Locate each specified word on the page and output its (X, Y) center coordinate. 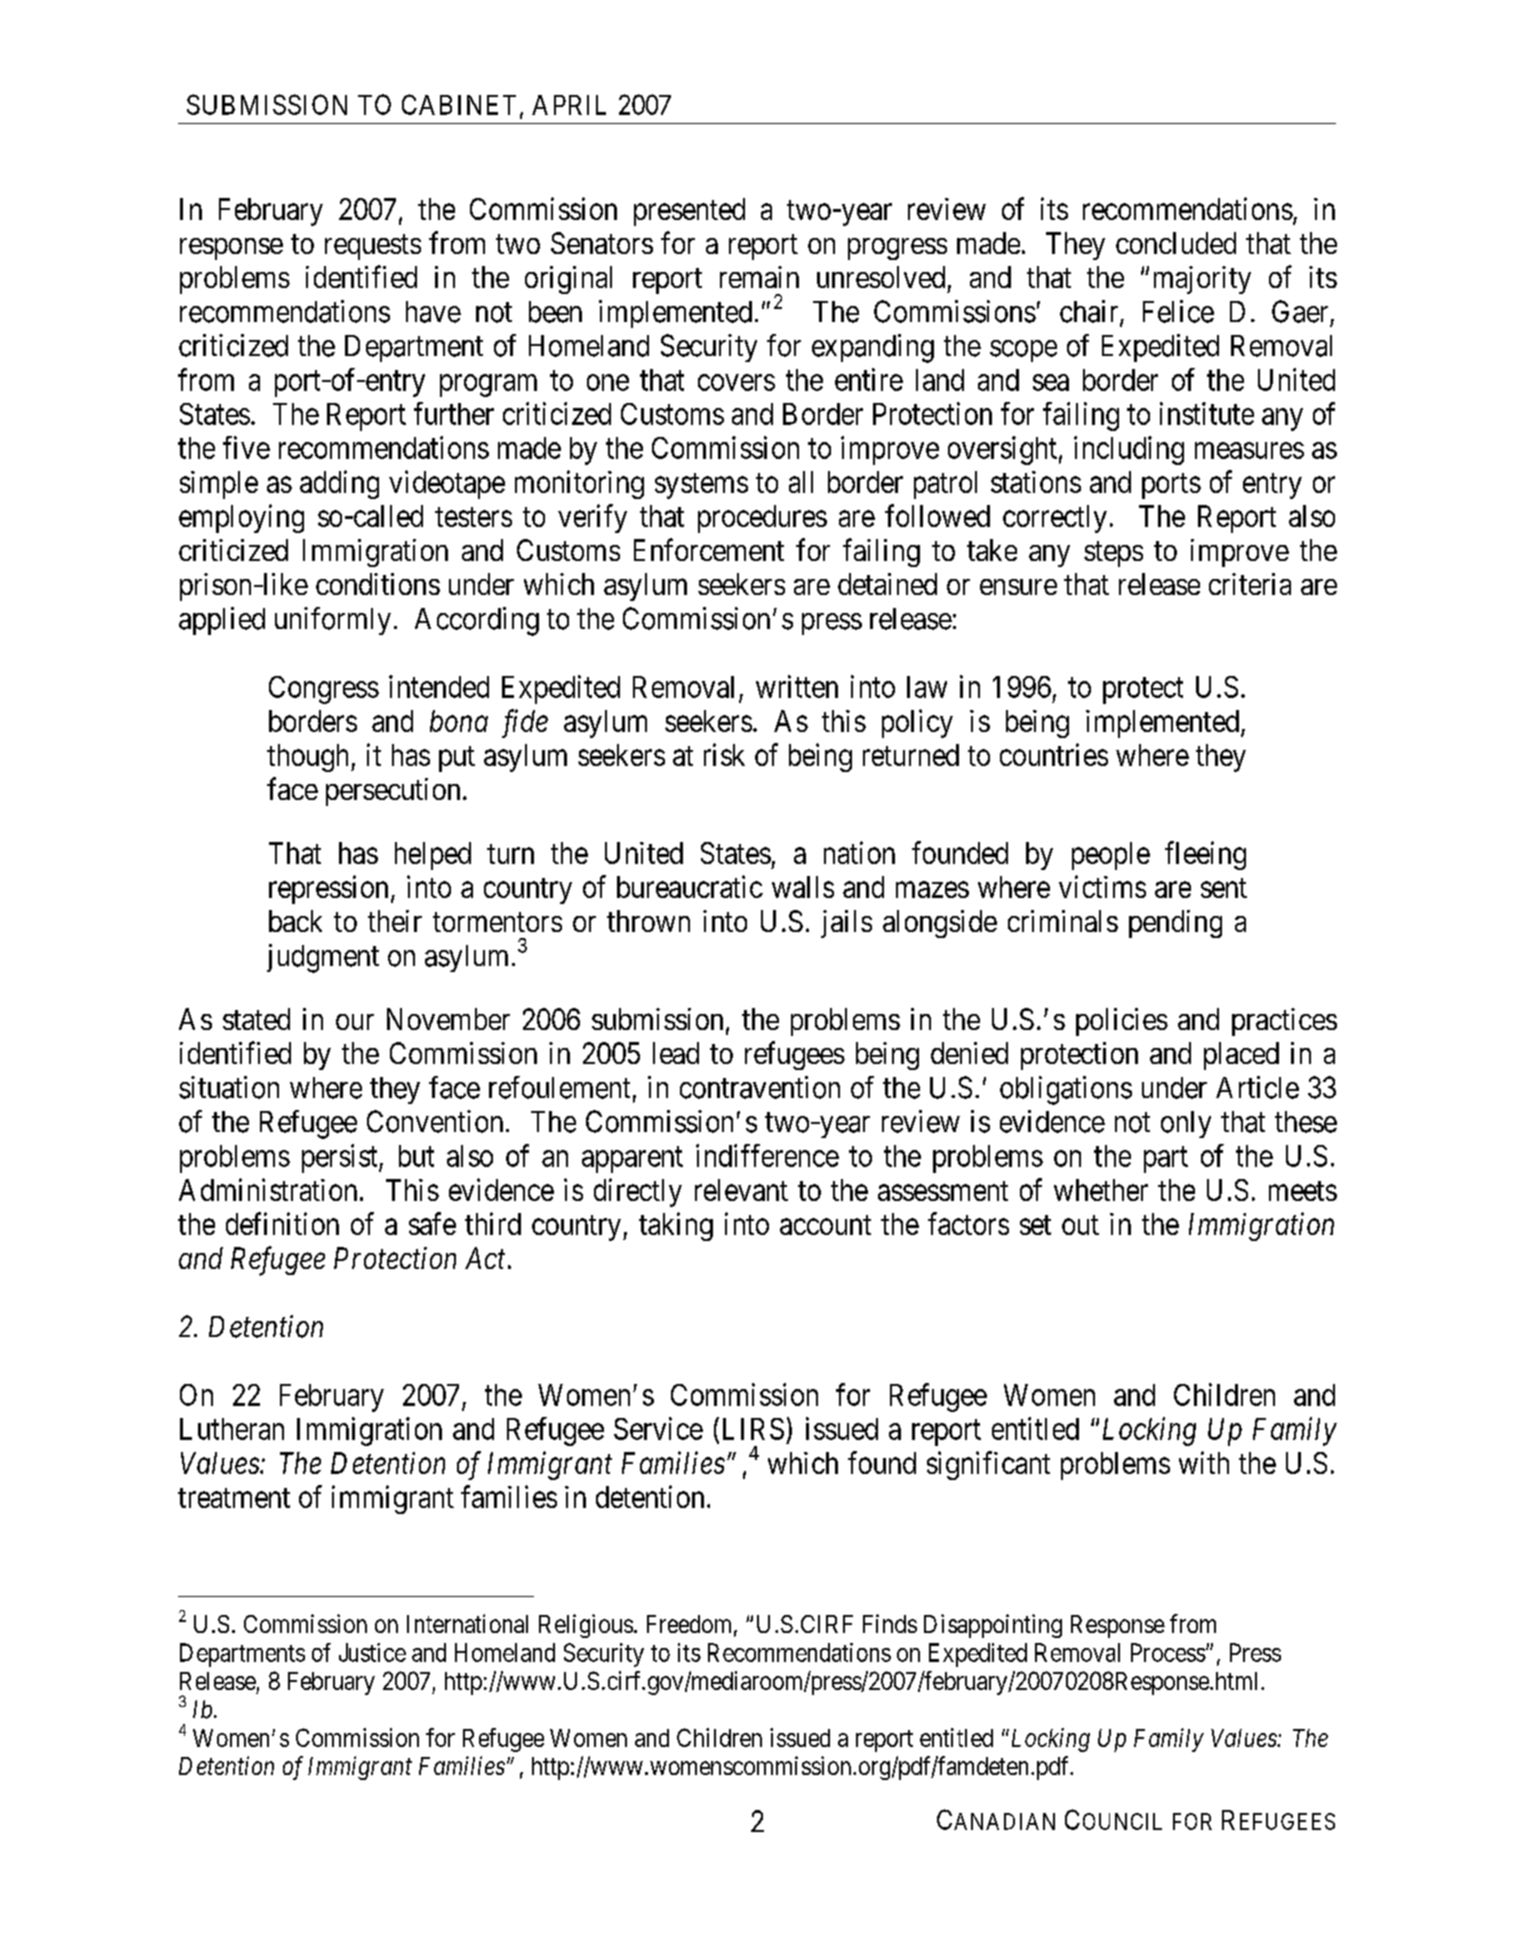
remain (759, 277)
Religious (586, 1626)
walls (803, 887)
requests (373, 247)
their (395, 921)
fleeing (1205, 855)
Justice (372, 1652)
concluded (1176, 243)
